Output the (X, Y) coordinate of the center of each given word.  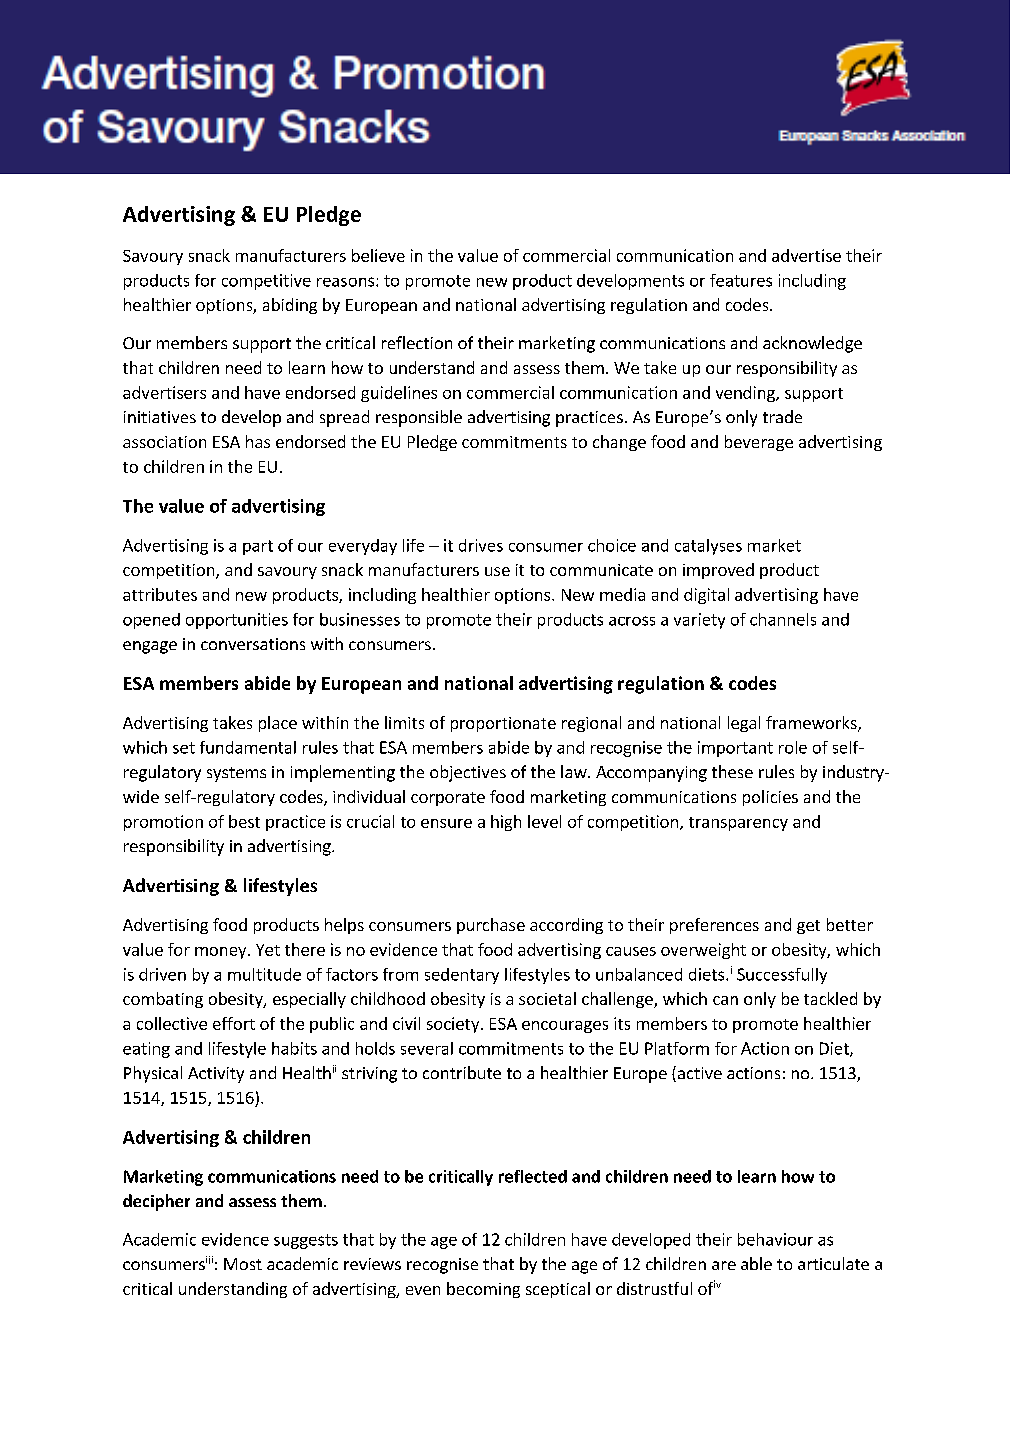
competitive (266, 282)
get (808, 927)
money (222, 953)
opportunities (237, 621)
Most (243, 1264)
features (741, 280)
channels (783, 619)
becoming (483, 1290)
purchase (491, 926)
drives (481, 545)
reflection (417, 342)
